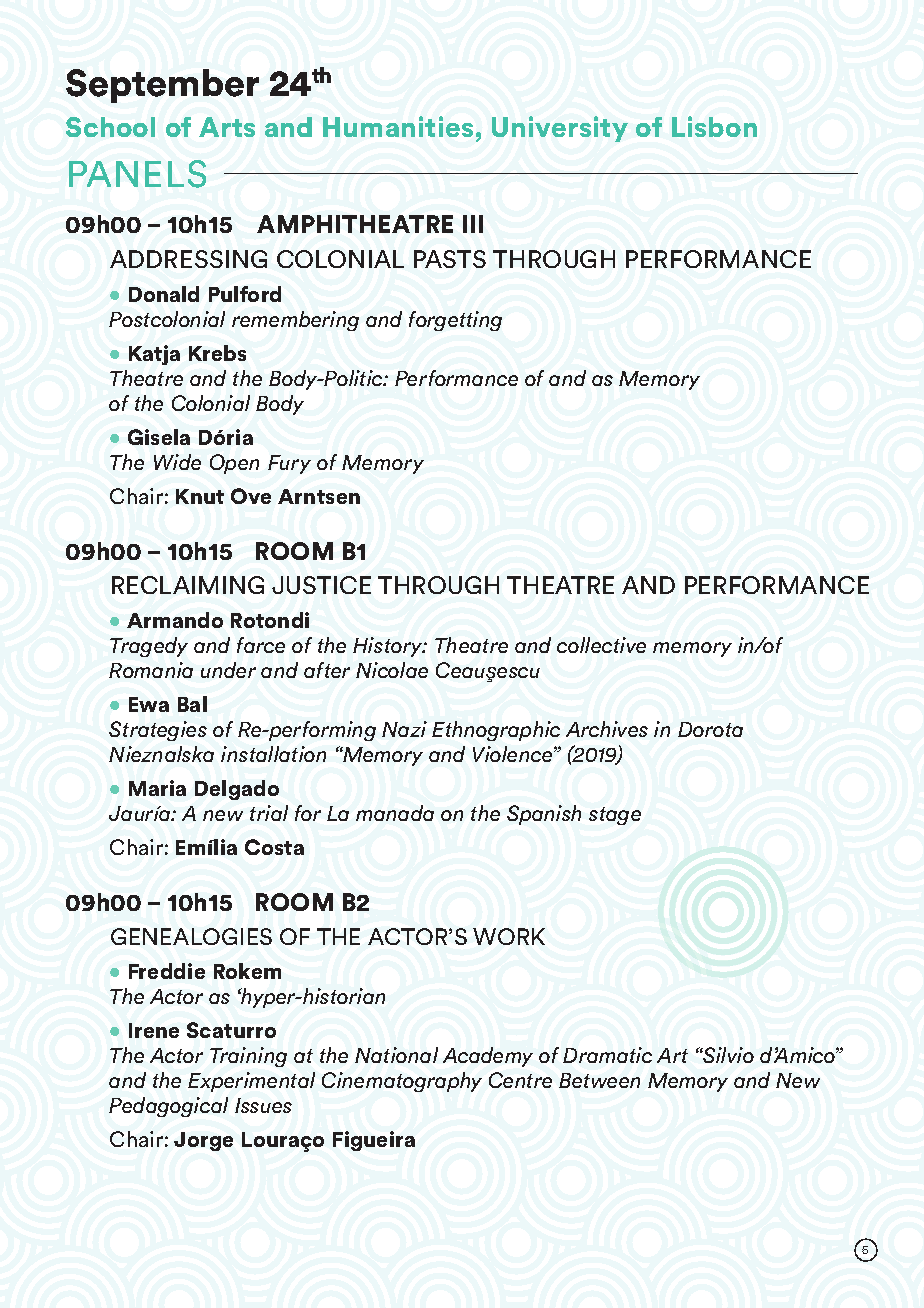 This screenshot has height=1308, width=924. Describe the element at coordinates (402, 1082) in the screenshot. I see `Cinematography` at that location.
